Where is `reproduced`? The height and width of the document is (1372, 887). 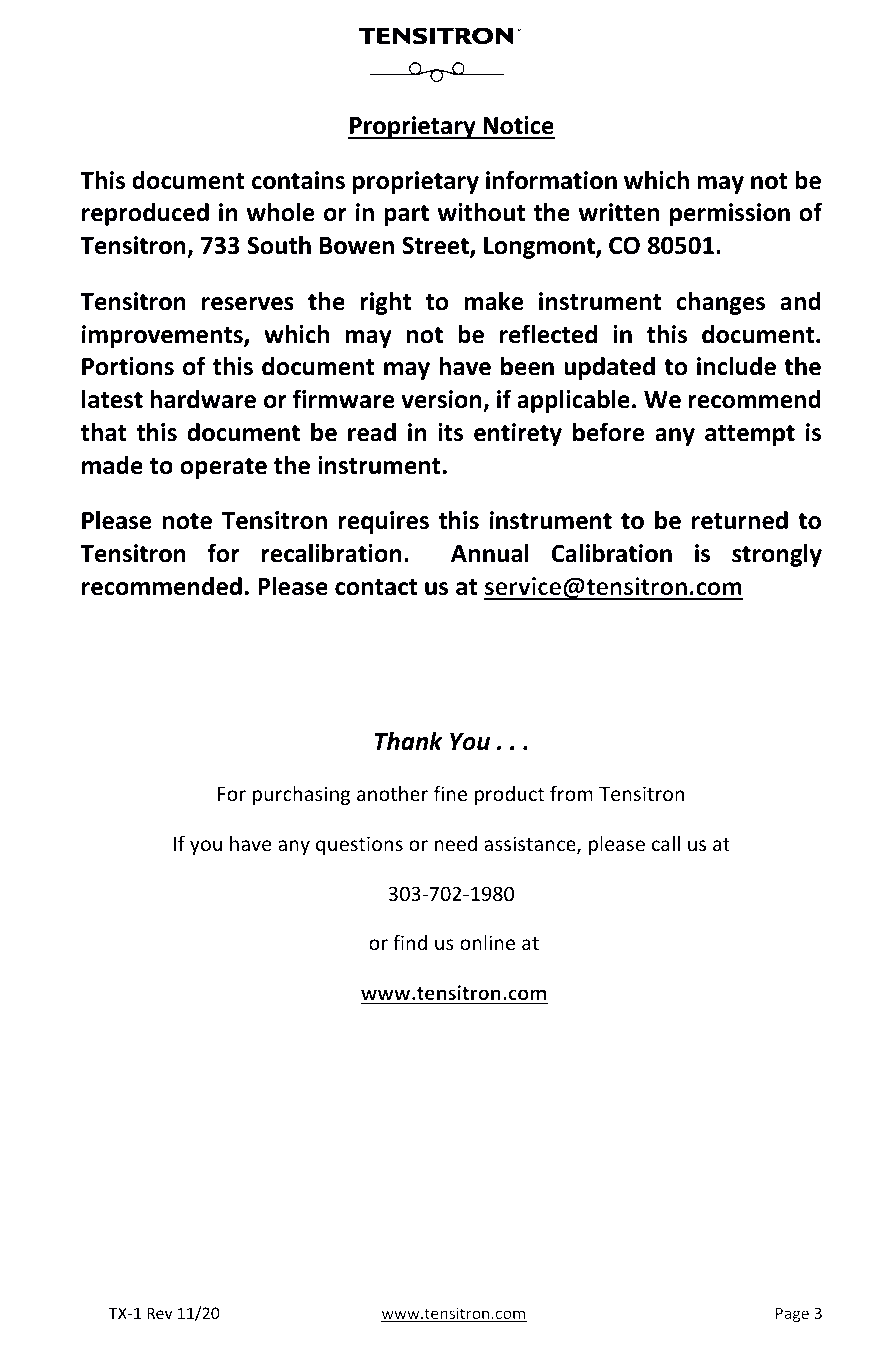
reproduced is located at coordinates (145, 214).
